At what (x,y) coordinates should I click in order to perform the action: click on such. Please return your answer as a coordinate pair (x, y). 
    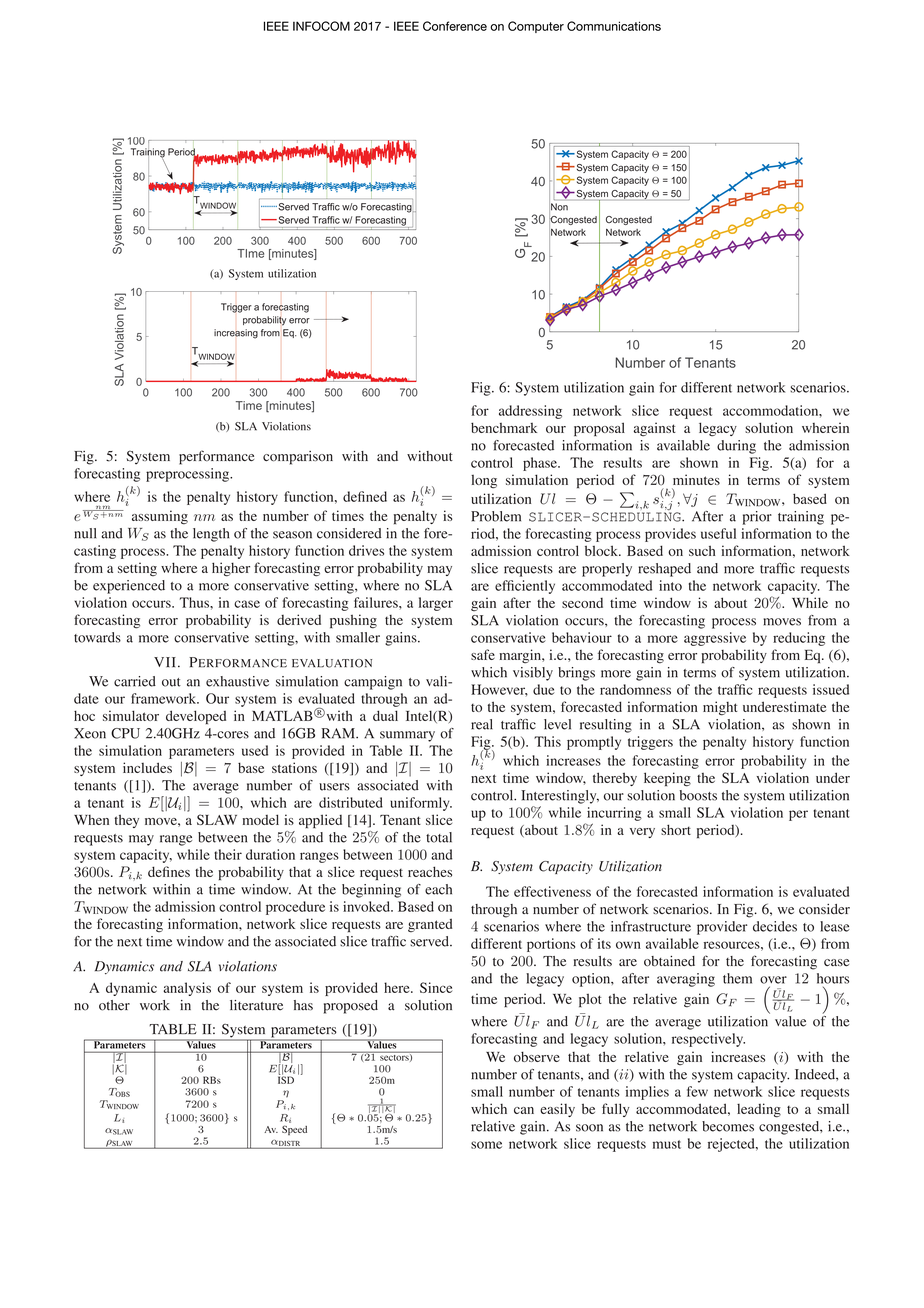
    Looking at the image, I should click on (702, 550).
